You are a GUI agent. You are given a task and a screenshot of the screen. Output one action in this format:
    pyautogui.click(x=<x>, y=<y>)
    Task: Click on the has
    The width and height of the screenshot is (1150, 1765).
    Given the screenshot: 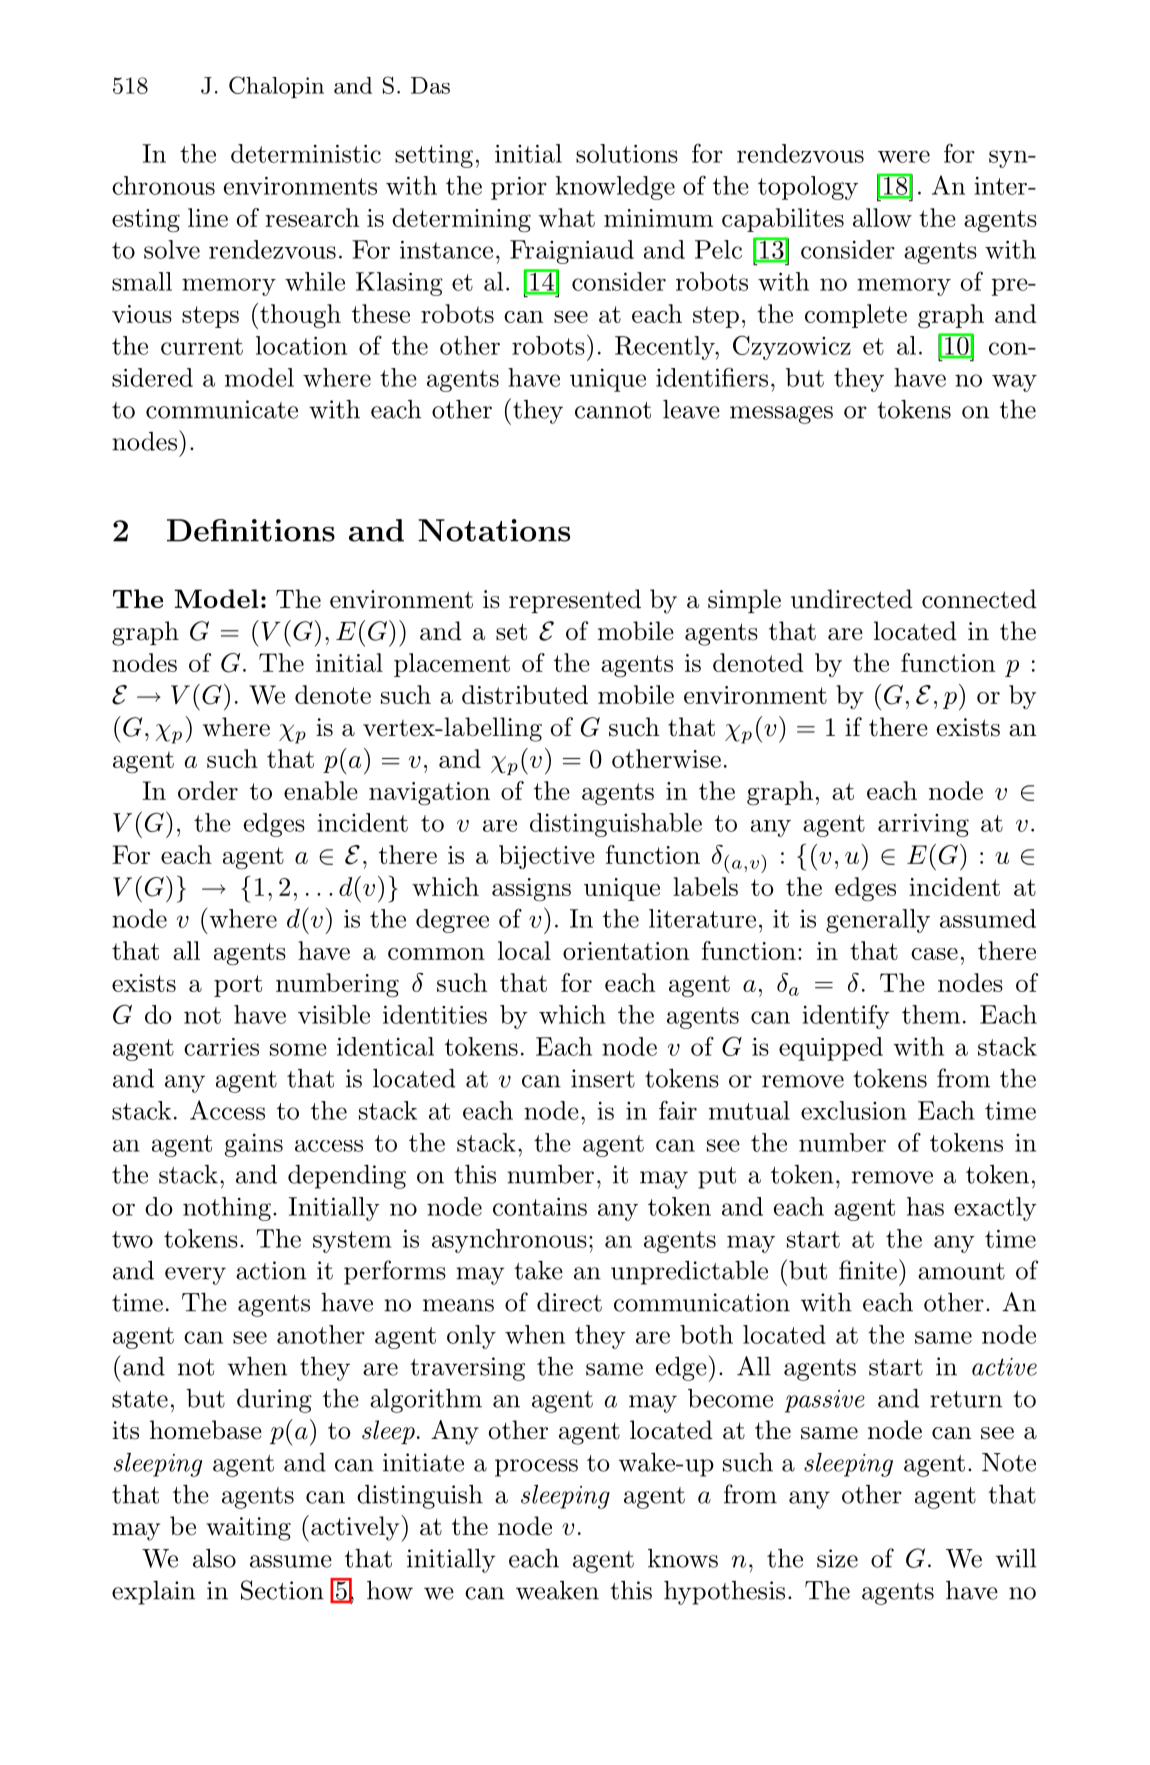 What is the action you would take?
    pyautogui.click(x=925, y=1206)
